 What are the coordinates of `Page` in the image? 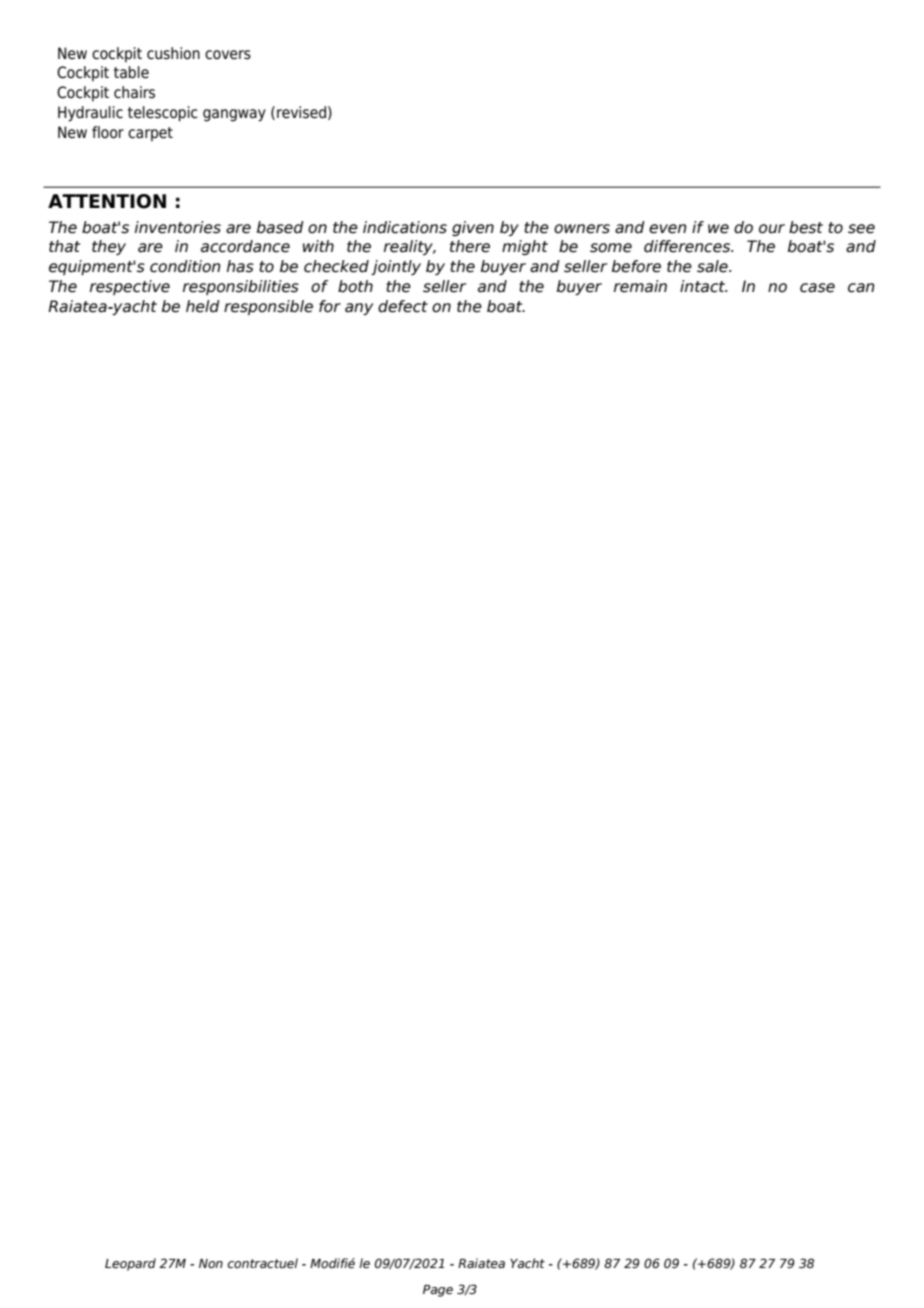 It's located at (438, 1291).
